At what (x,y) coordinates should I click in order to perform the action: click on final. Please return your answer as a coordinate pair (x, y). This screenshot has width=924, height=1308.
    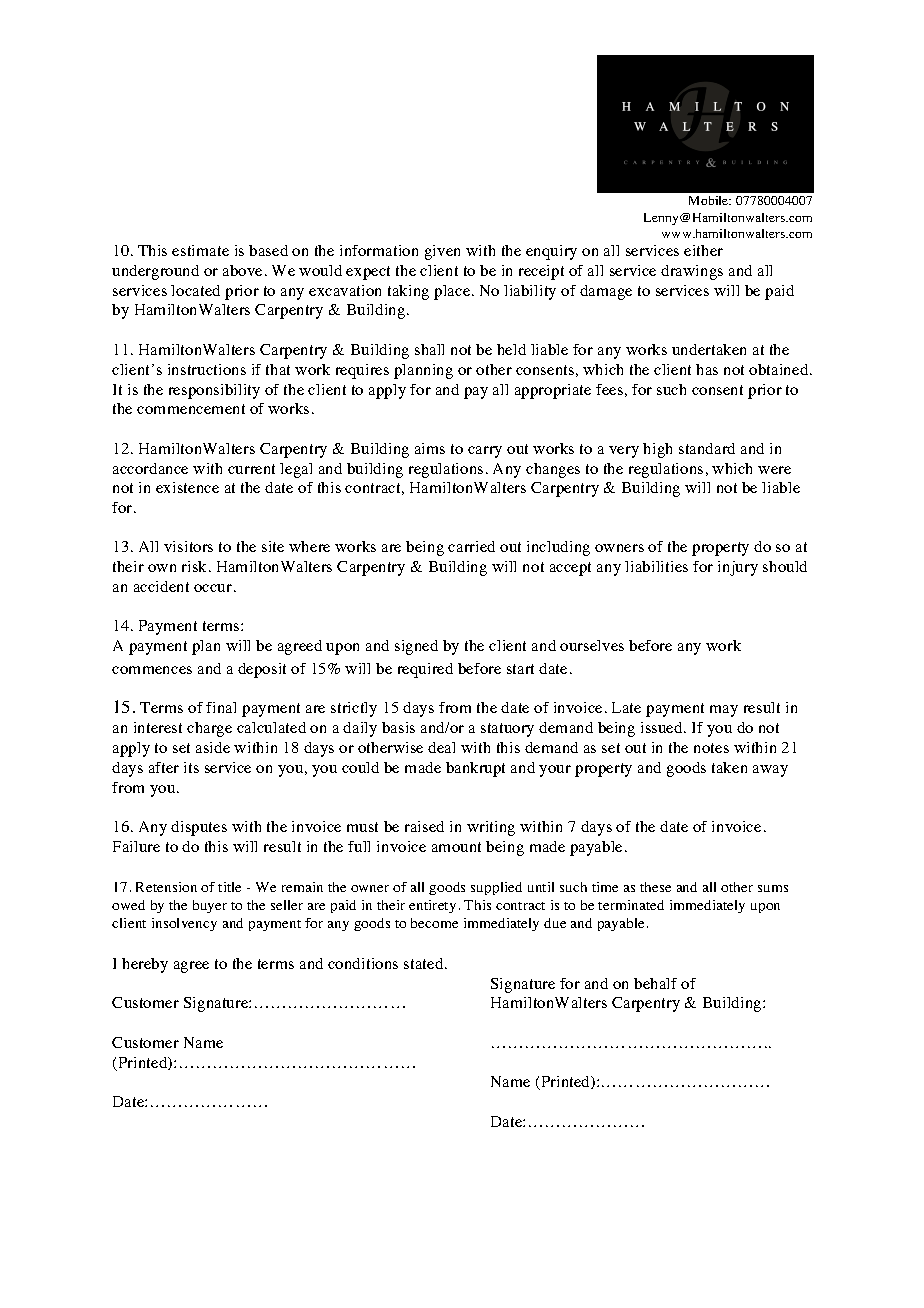
    Looking at the image, I should click on (221, 707).
